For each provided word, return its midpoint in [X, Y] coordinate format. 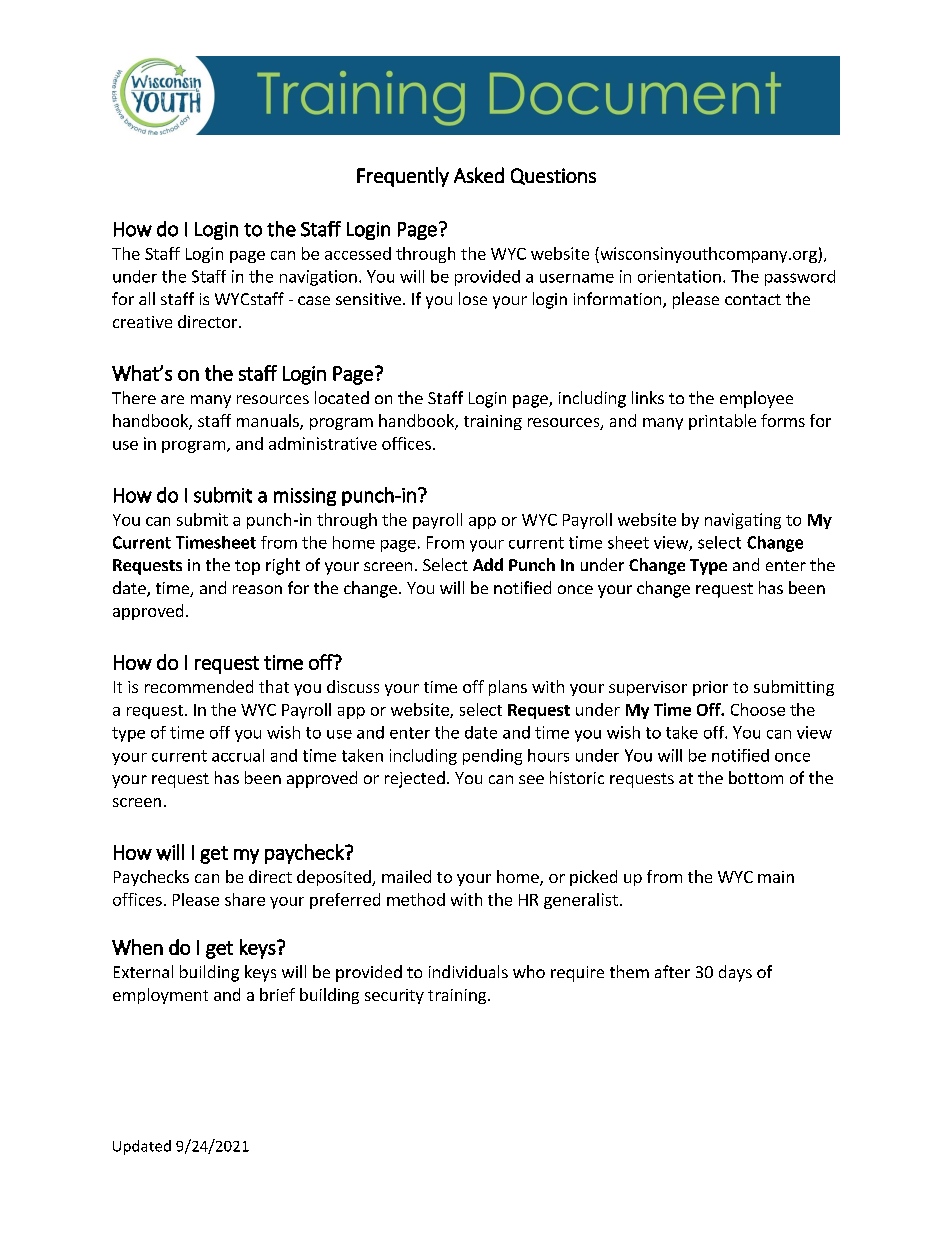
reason [257, 589]
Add [488, 564]
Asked [479, 175]
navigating [743, 521]
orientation [679, 276]
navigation [318, 278]
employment [160, 996]
